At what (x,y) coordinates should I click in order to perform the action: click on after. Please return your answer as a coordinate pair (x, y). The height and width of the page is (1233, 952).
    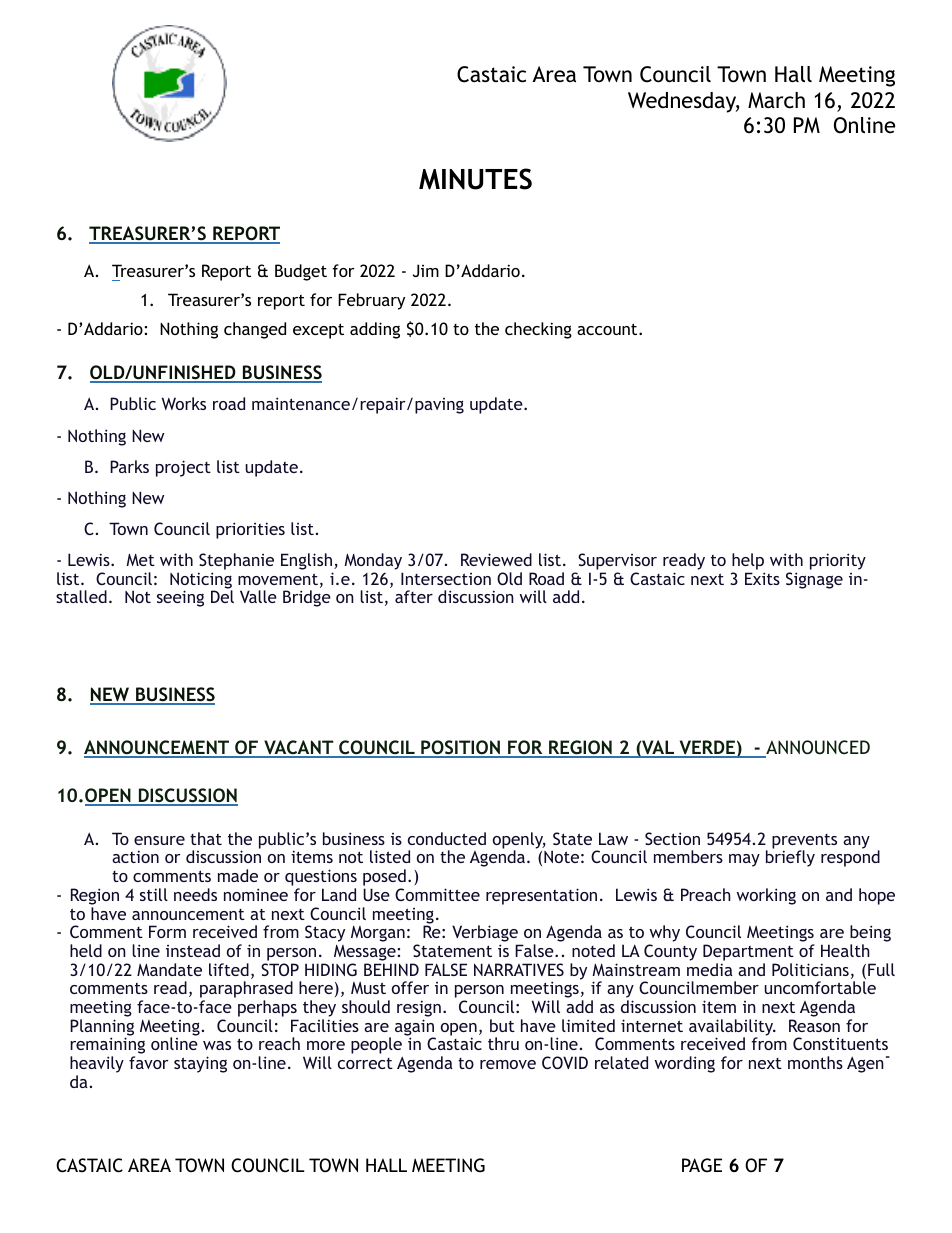
    Looking at the image, I should click on (414, 596).
